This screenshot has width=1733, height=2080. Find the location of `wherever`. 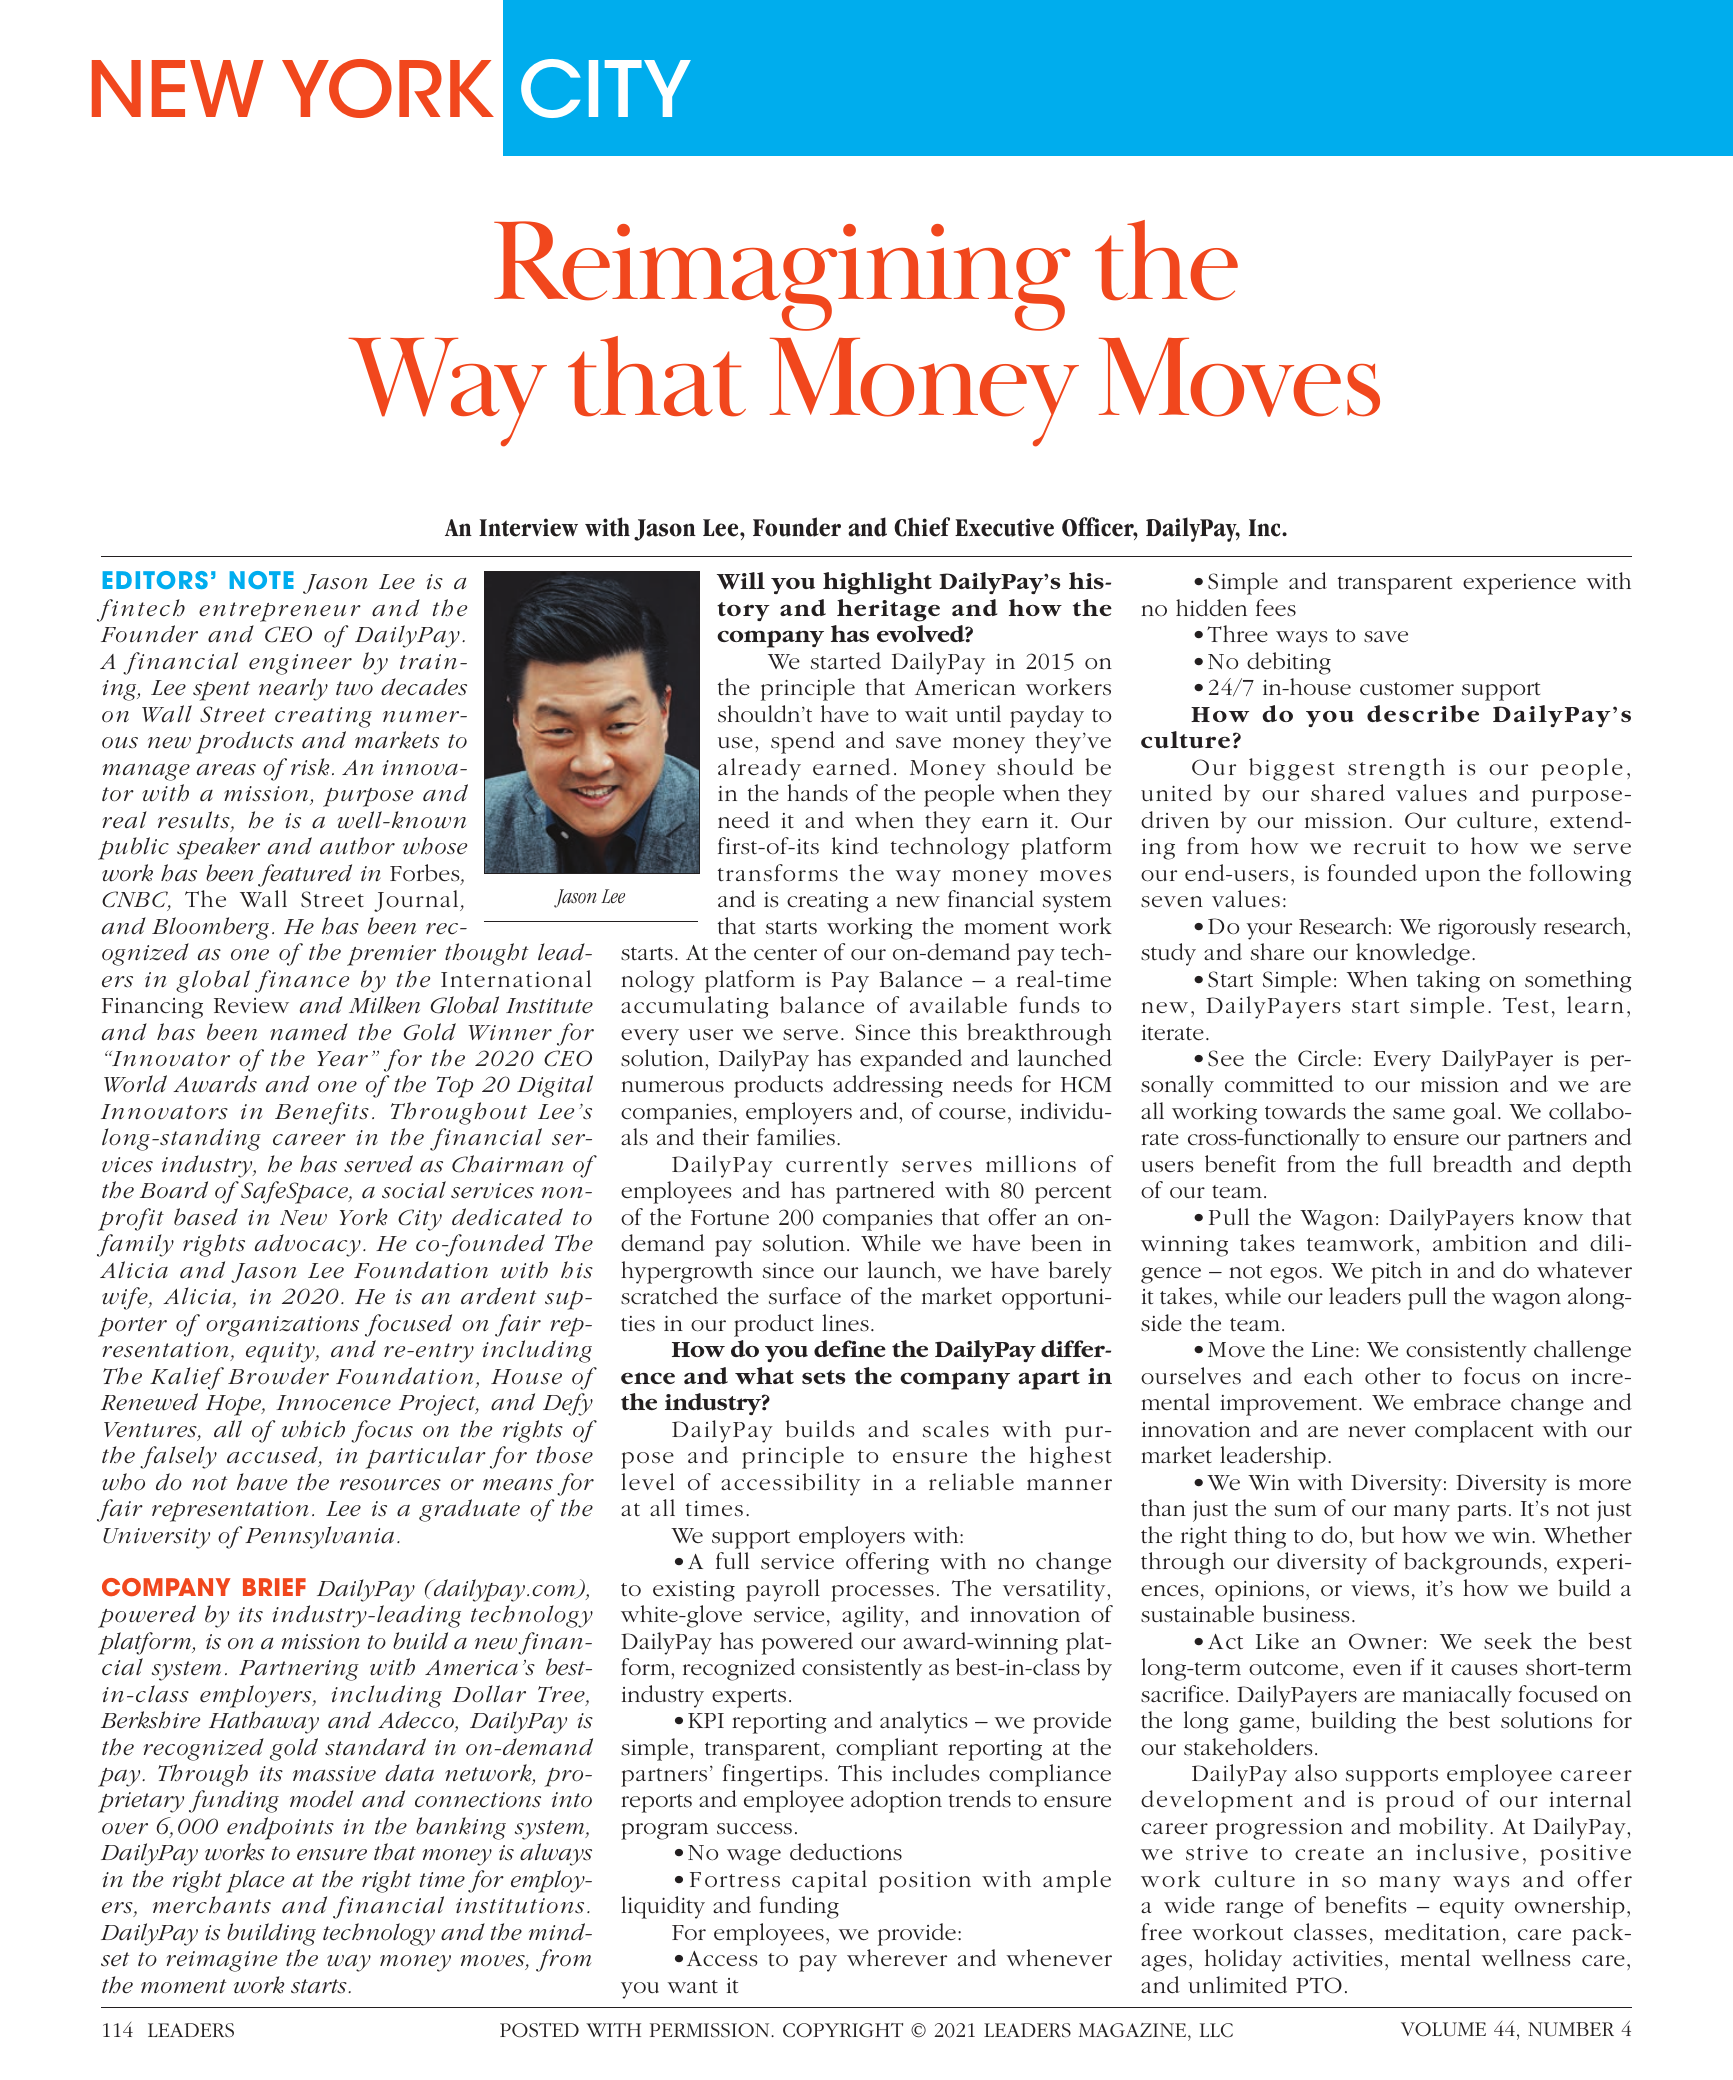

wherever is located at coordinates (897, 1958).
